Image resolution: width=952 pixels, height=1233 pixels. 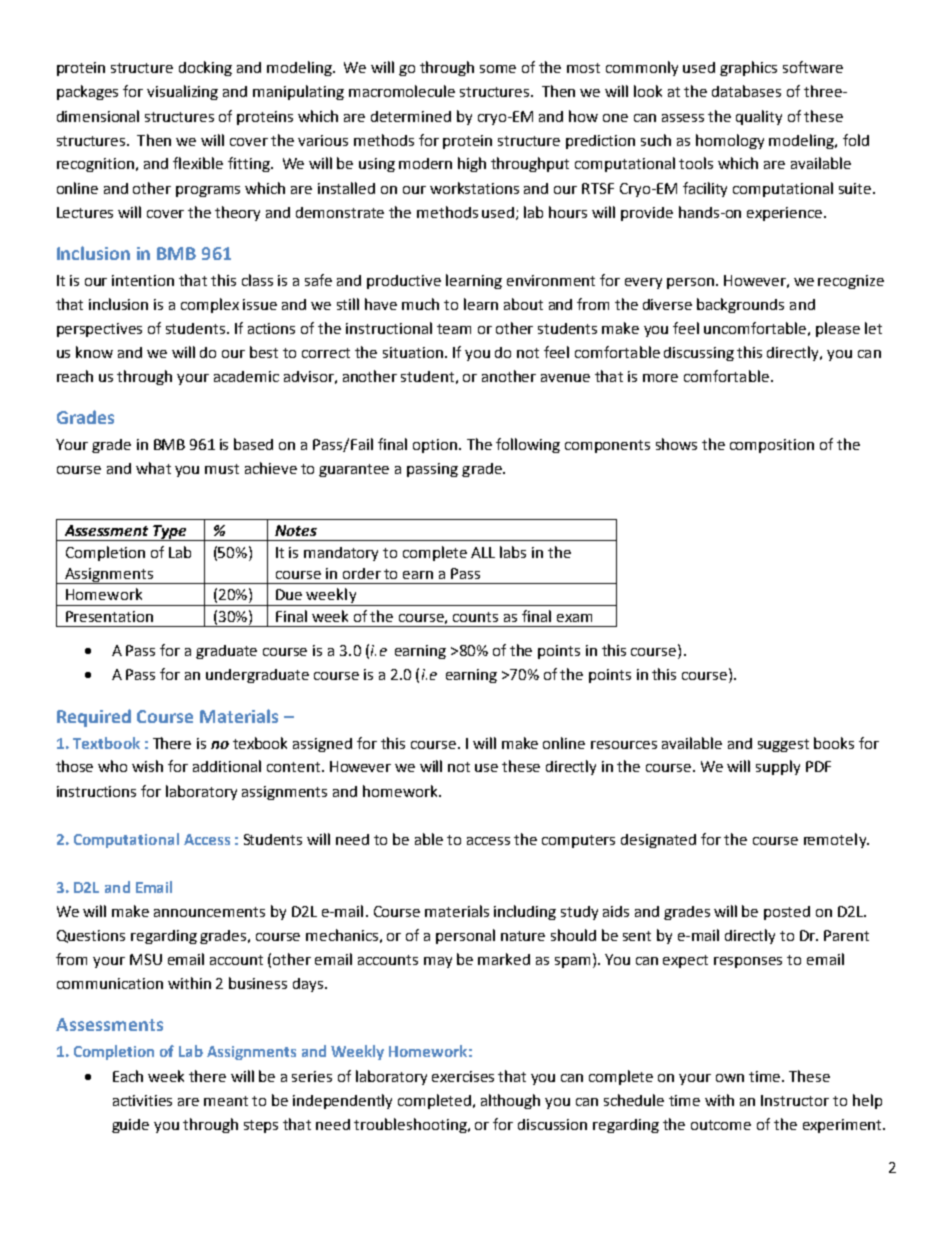 What do you see at coordinates (578, 841) in the screenshot?
I see `computers` at bounding box center [578, 841].
